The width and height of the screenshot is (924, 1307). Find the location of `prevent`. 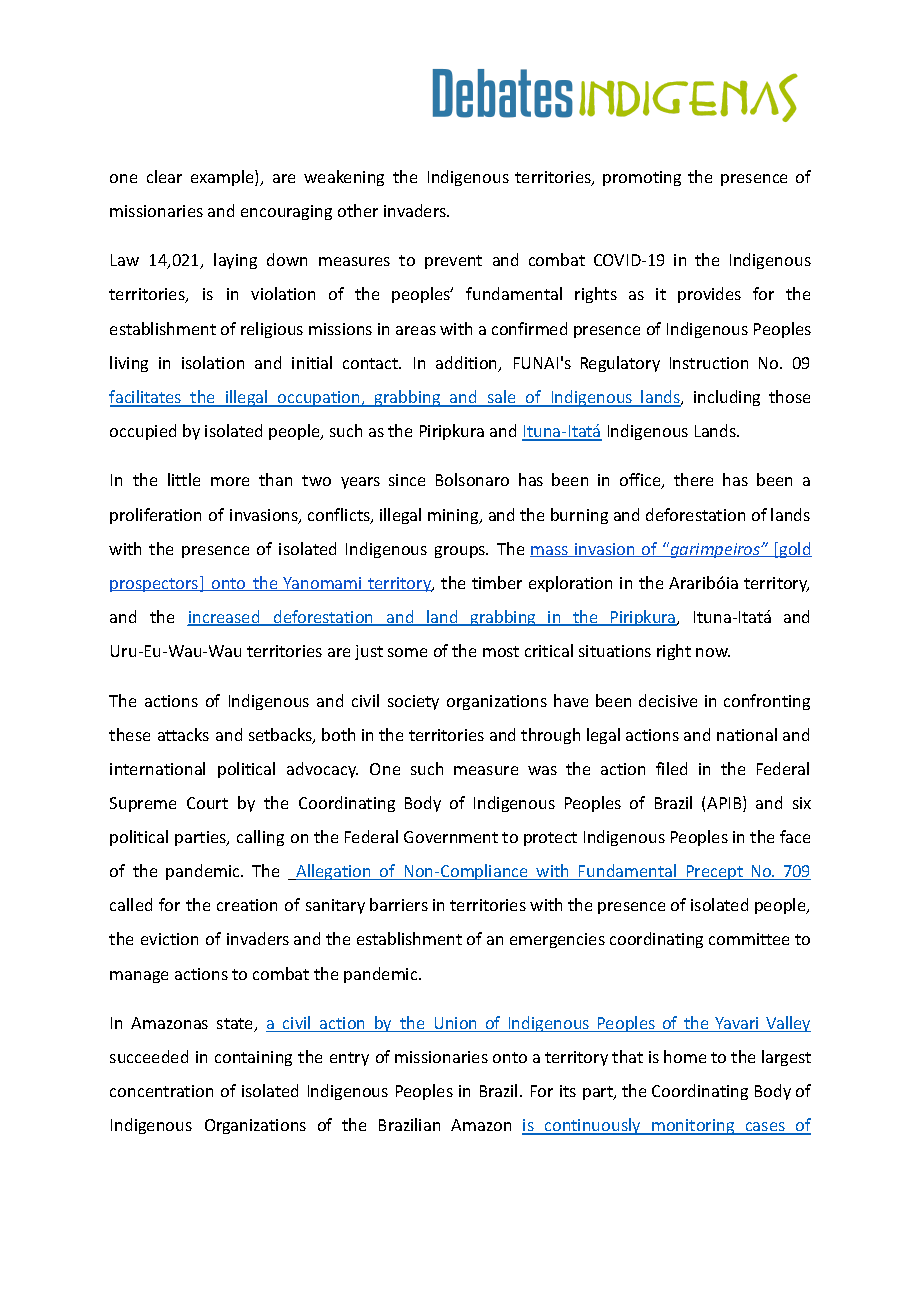

prevent is located at coordinates (453, 262).
